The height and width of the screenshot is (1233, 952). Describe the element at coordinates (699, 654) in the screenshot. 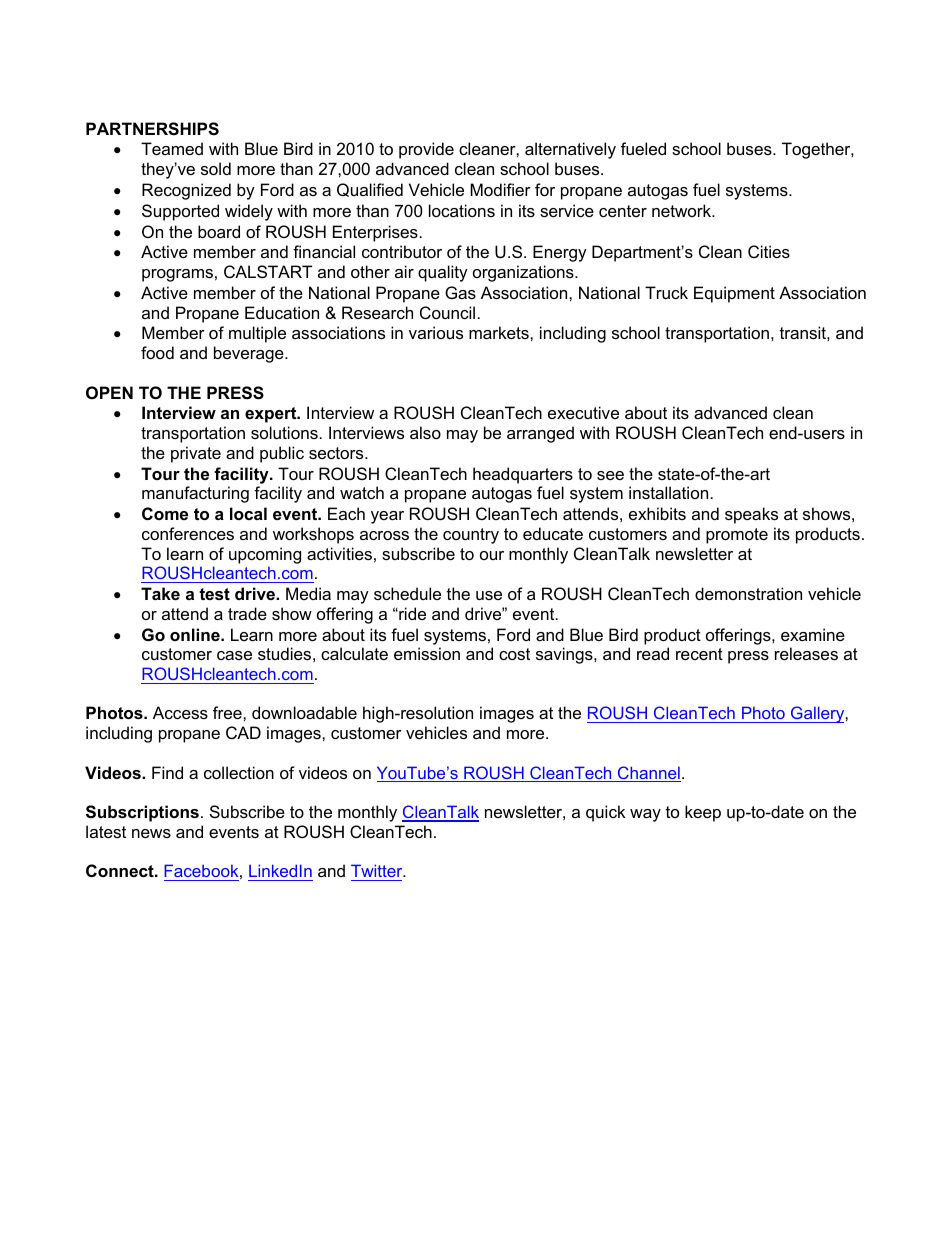

I see `recent` at that location.
